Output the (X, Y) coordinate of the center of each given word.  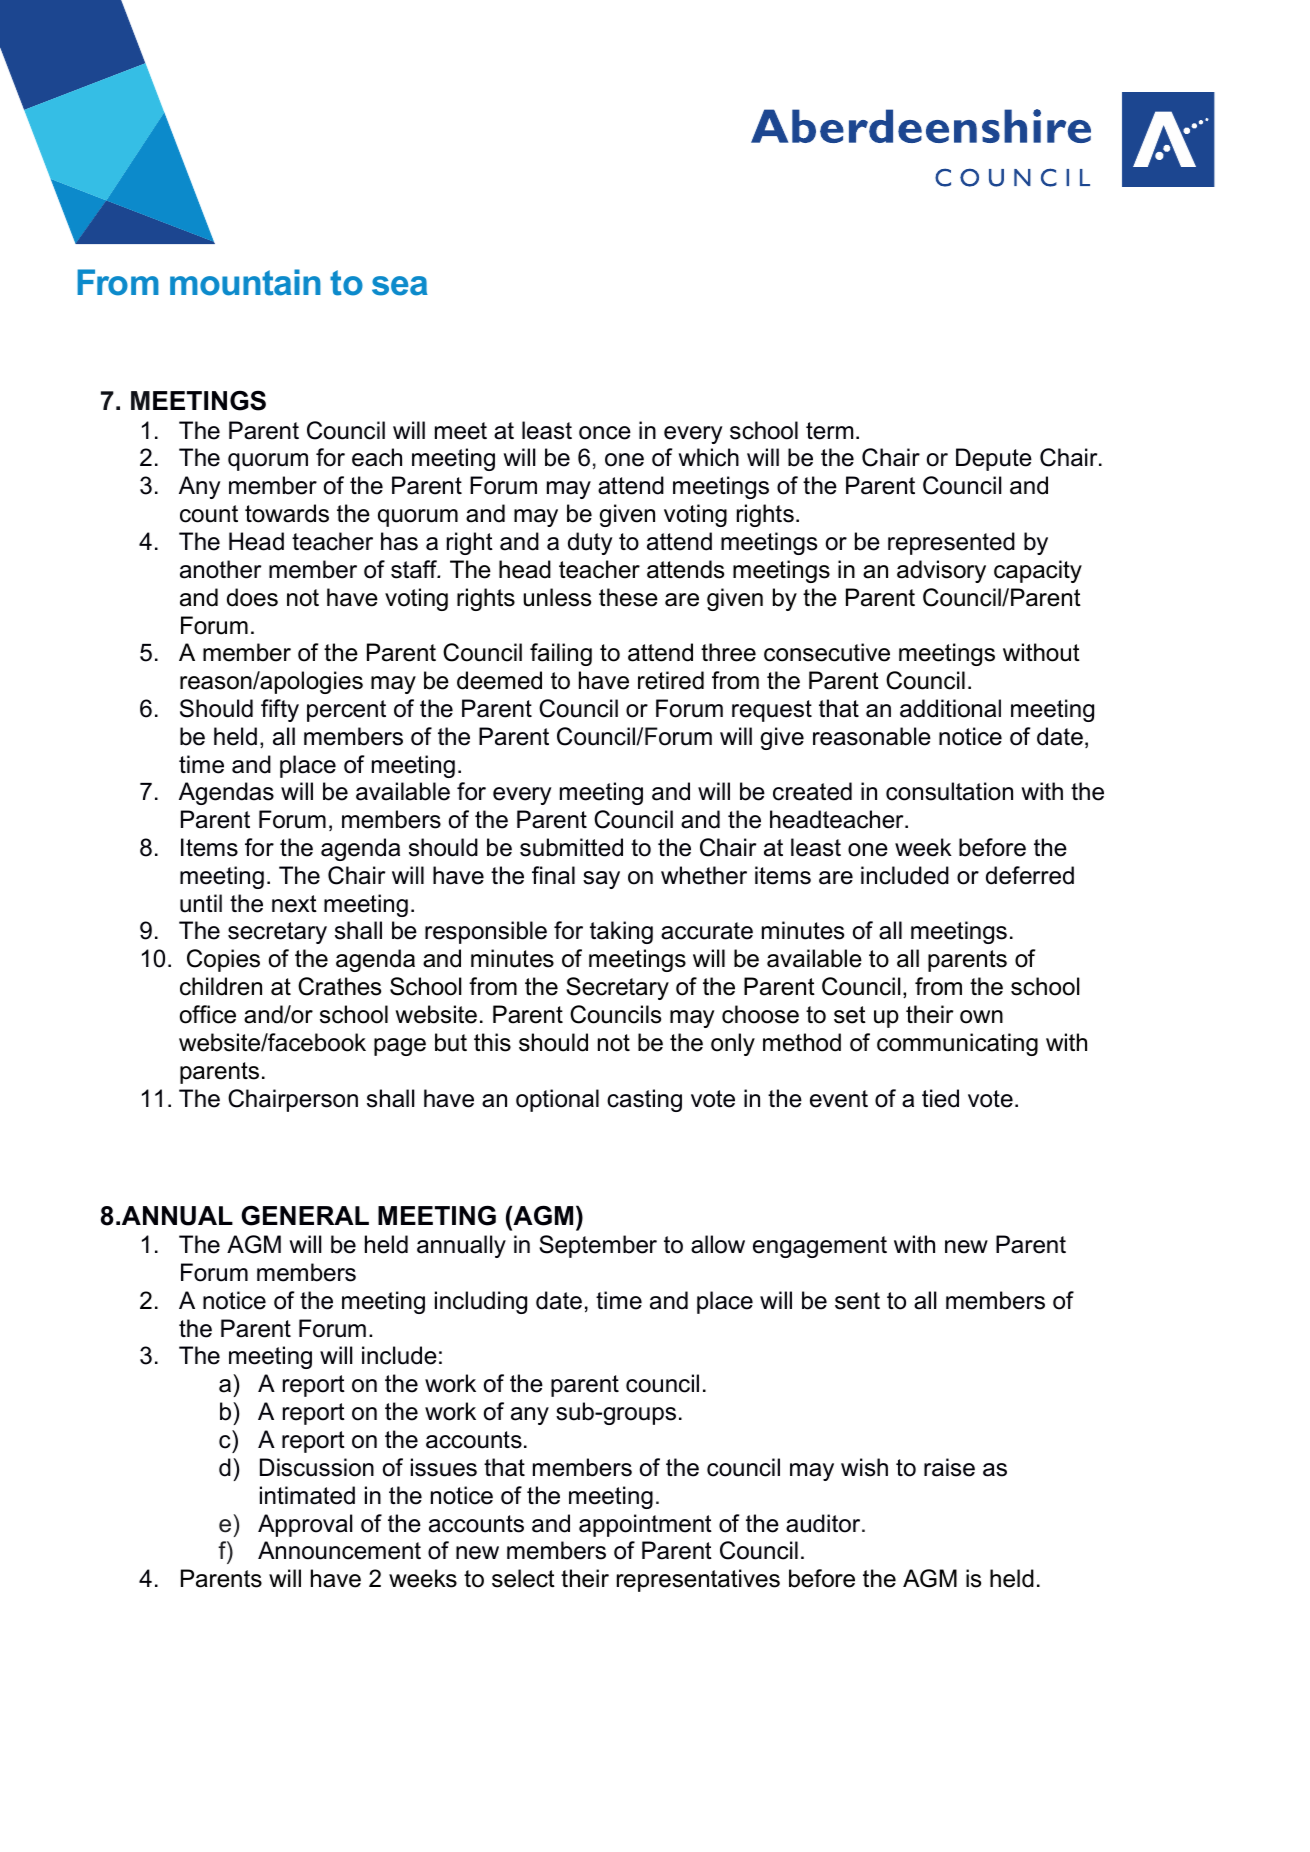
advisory (941, 571)
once (605, 433)
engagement (820, 1247)
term (829, 431)
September (598, 1246)
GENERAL (305, 1215)
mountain (245, 282)
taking (621, 932)
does (252, 597)
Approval (305, 1525)
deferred (1030, 875)
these (628, 597)
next (294, 904)
